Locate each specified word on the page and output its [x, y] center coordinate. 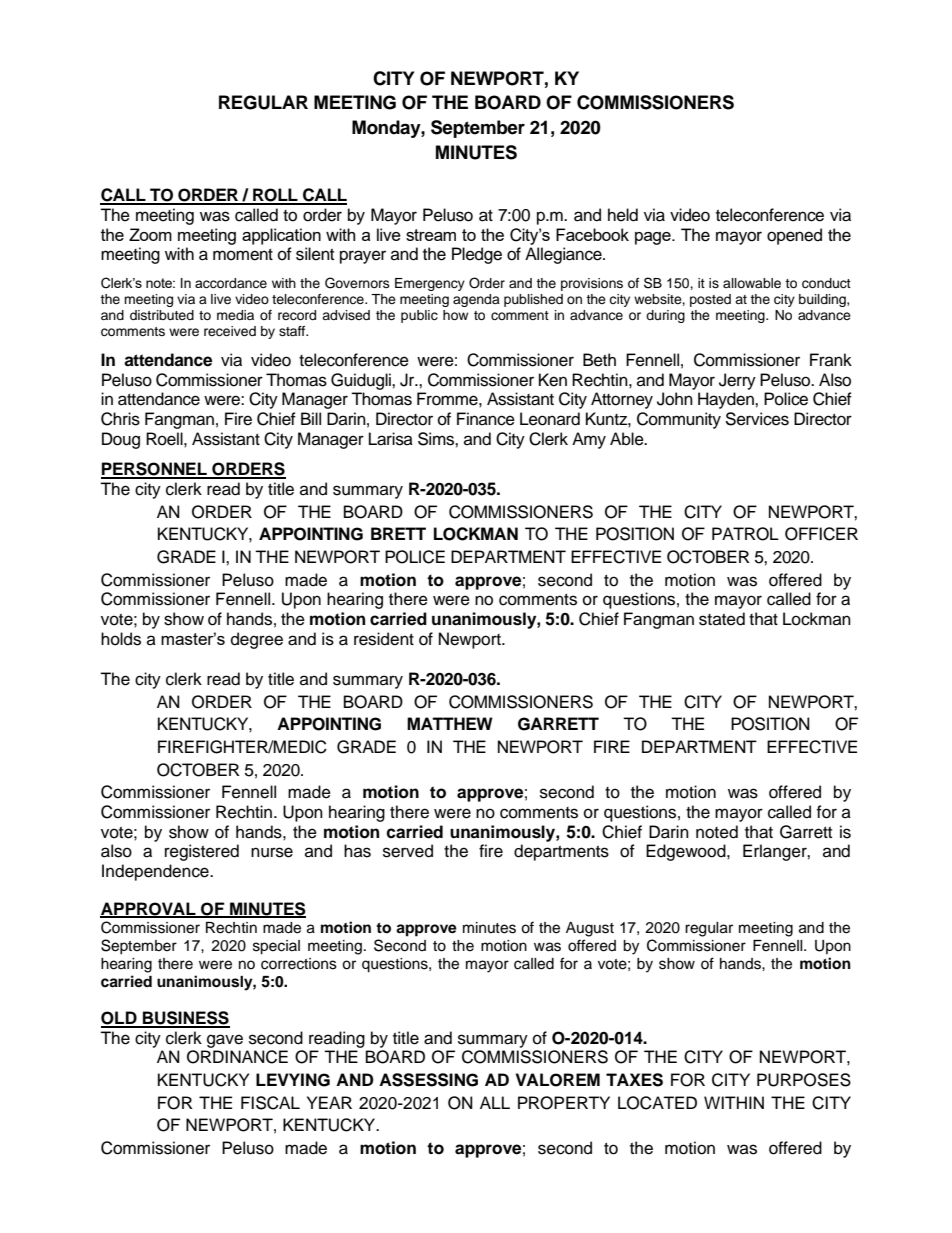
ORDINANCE [237, 1057]
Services [757, 419]
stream [431, 235]
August [590, 929]
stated [722, 619]
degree [257, 640]
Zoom [150, 234]
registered [202, 852]
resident [384, 639]
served [408, 851]
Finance [486, 419]
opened [794, 236]
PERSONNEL [155, 470]
